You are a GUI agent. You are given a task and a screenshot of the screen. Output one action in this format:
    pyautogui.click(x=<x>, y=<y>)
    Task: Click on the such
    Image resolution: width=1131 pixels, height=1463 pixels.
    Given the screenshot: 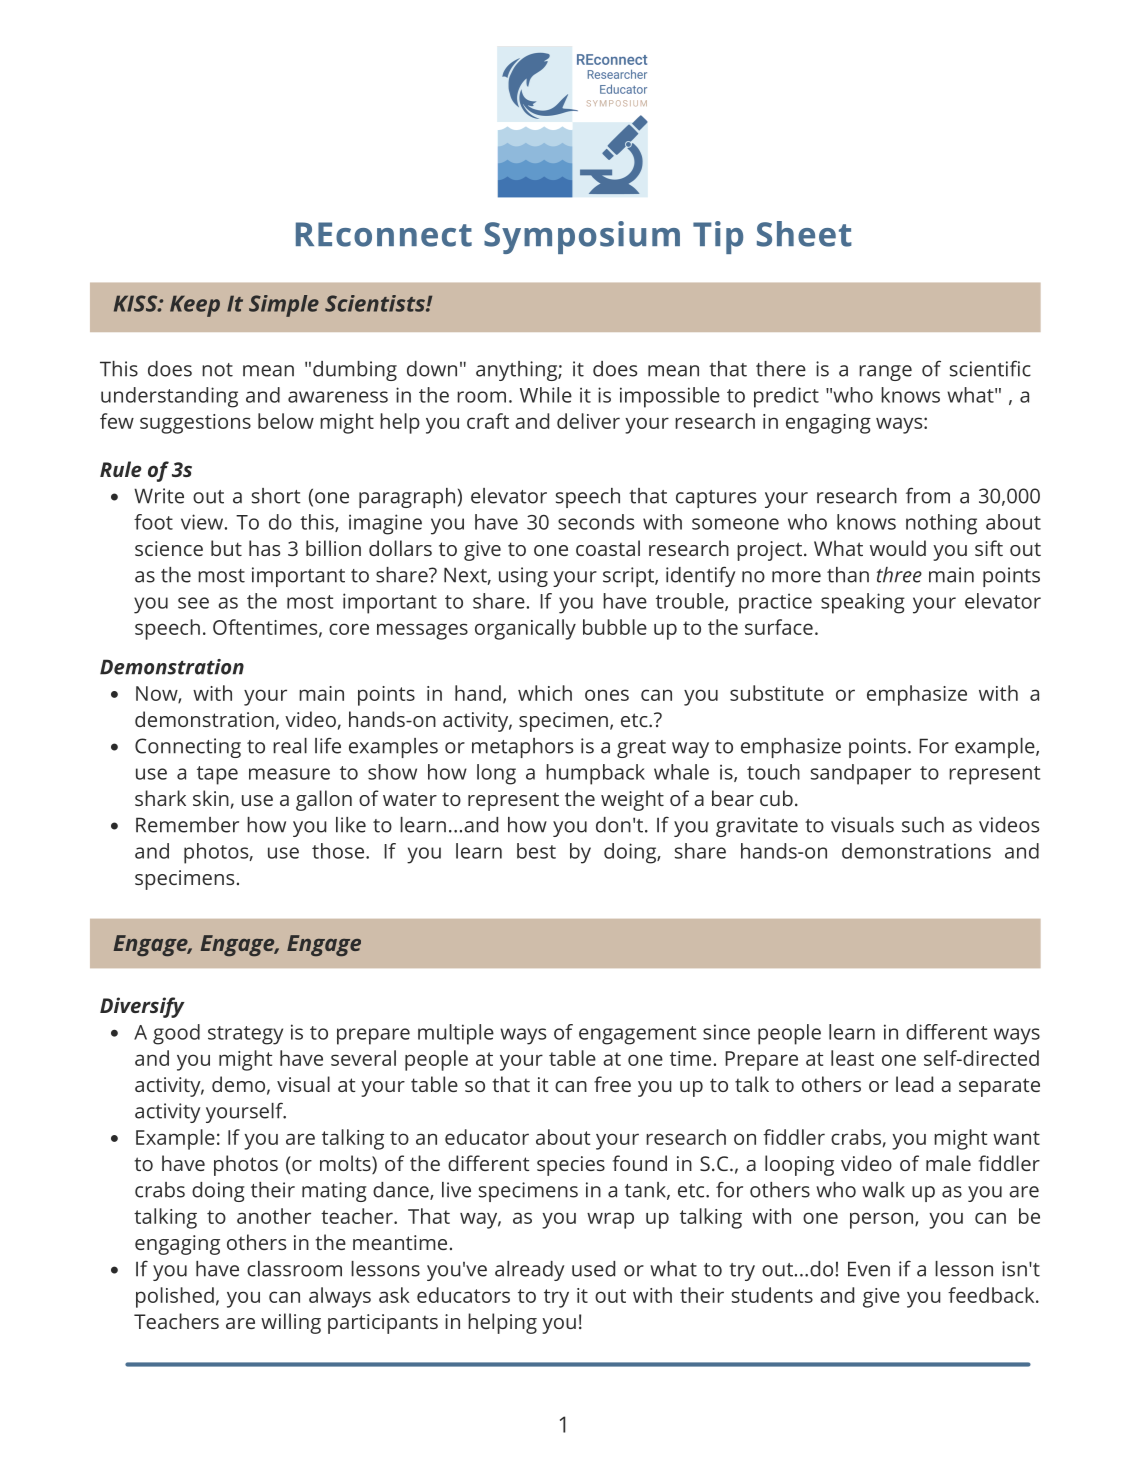 What is the action you would take?
    pyautogui.click(x=923, y=825)
